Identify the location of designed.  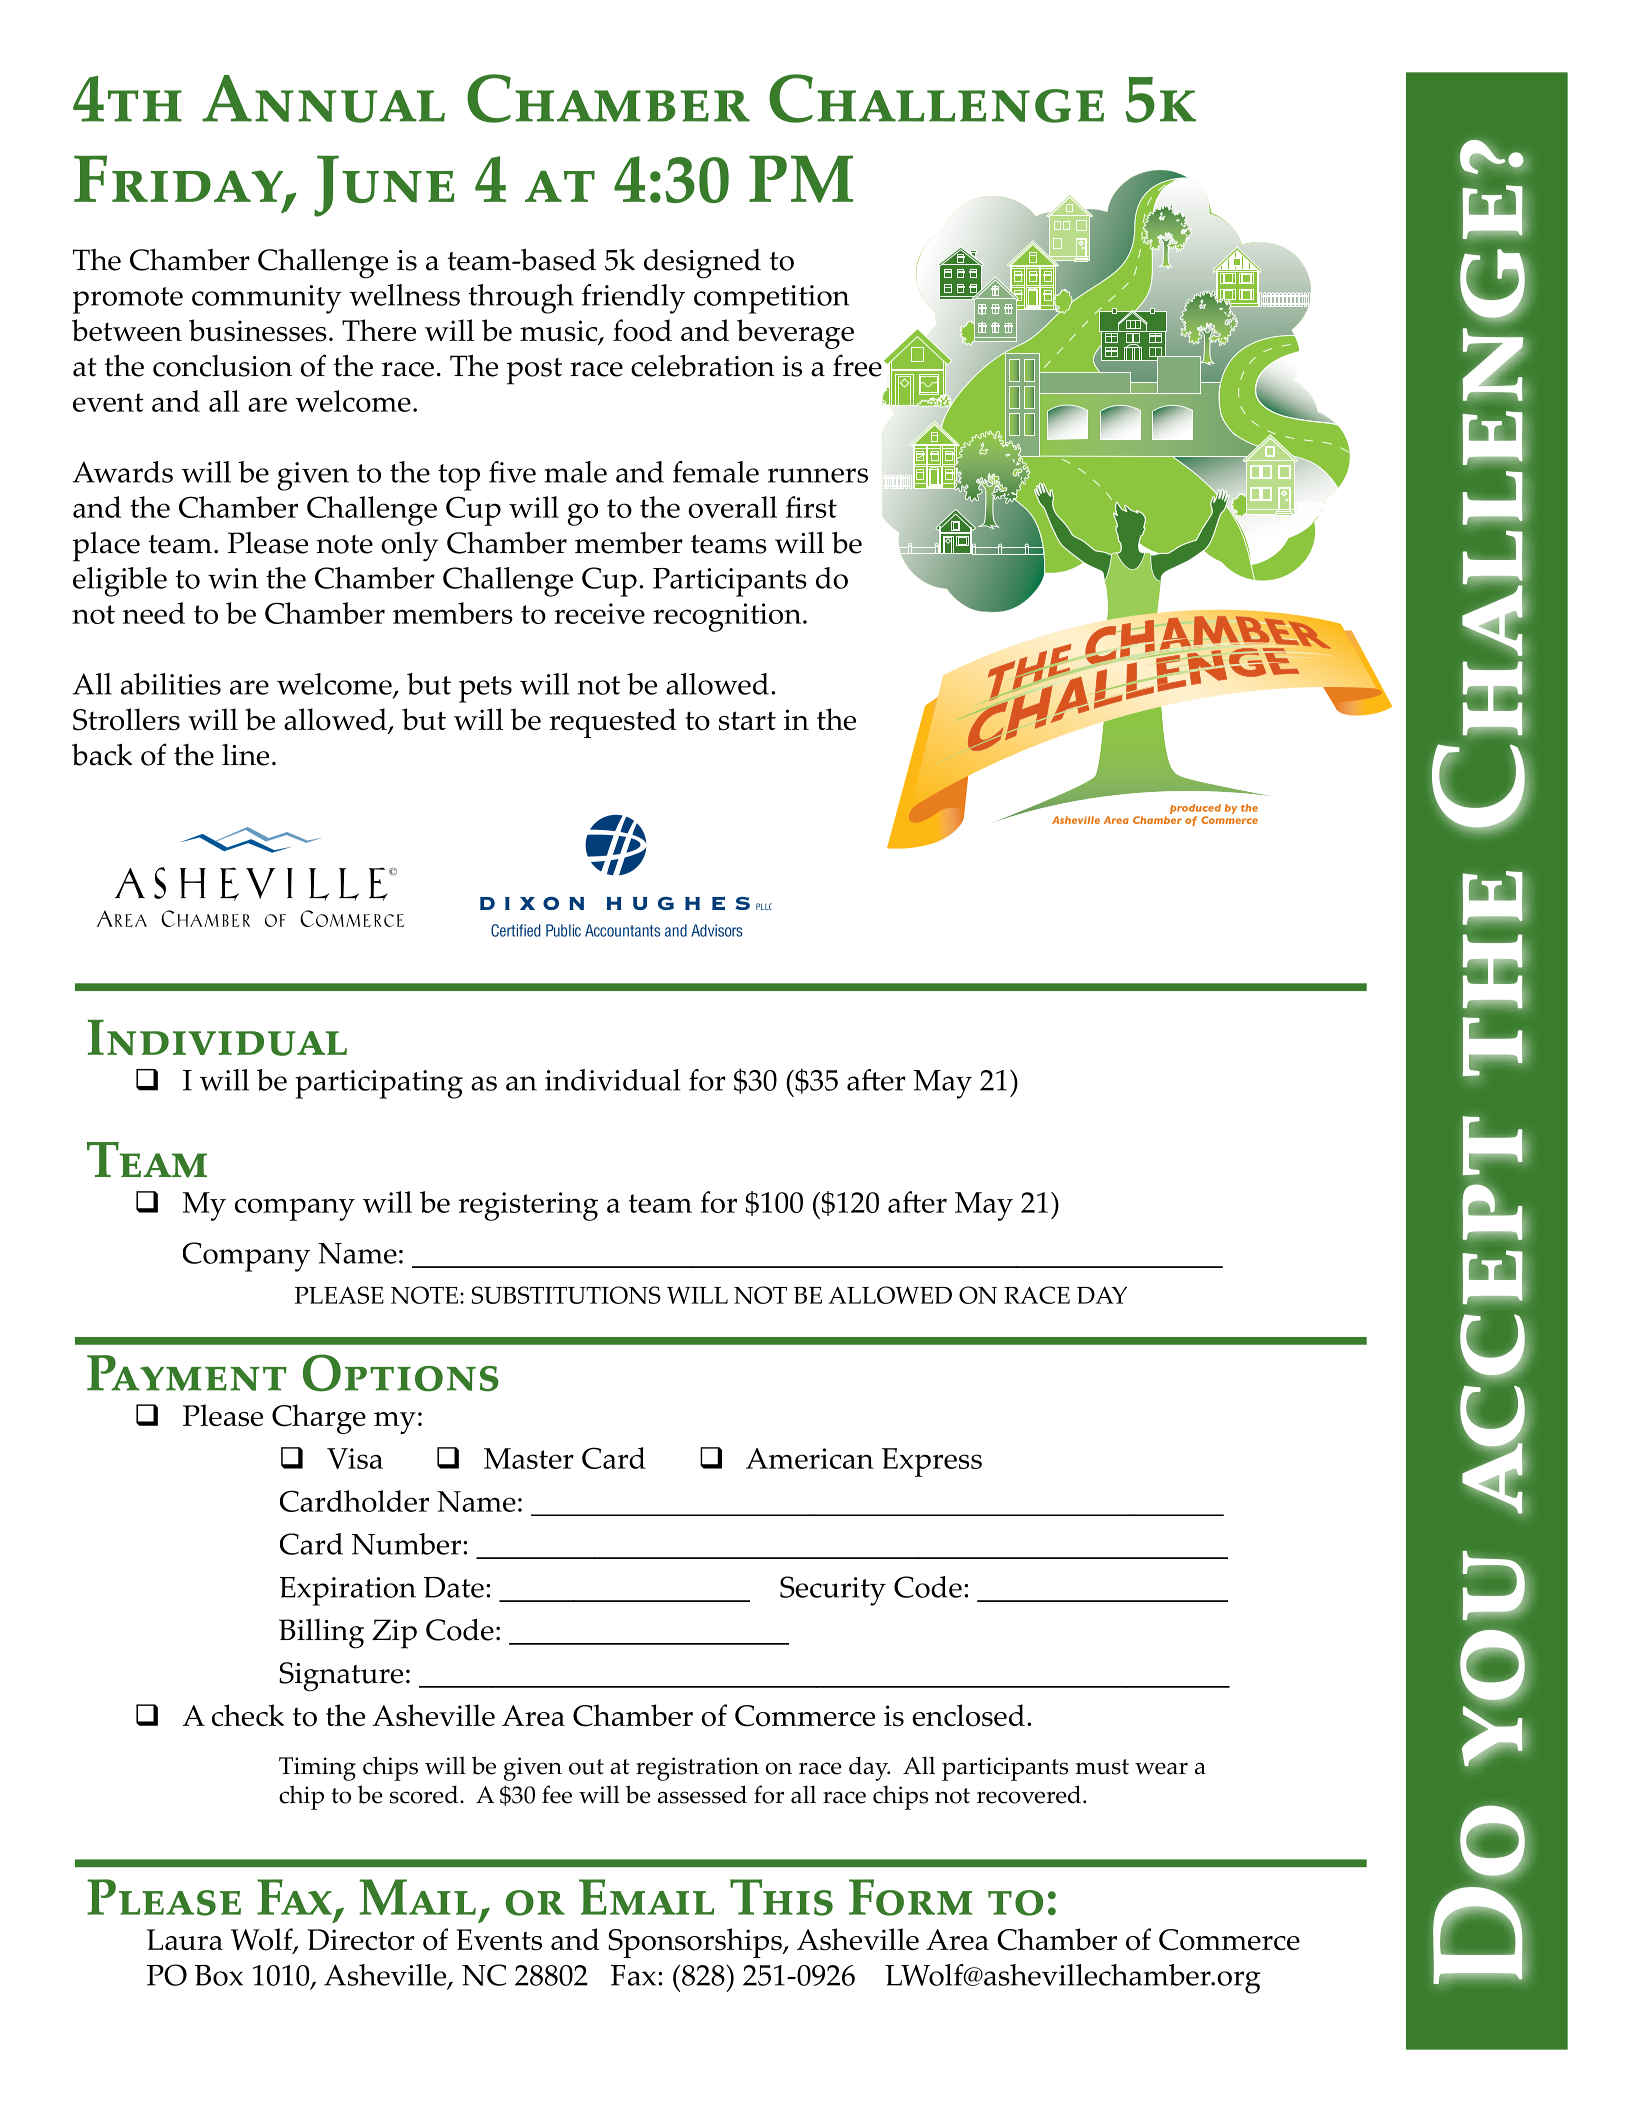
(702, 264).
